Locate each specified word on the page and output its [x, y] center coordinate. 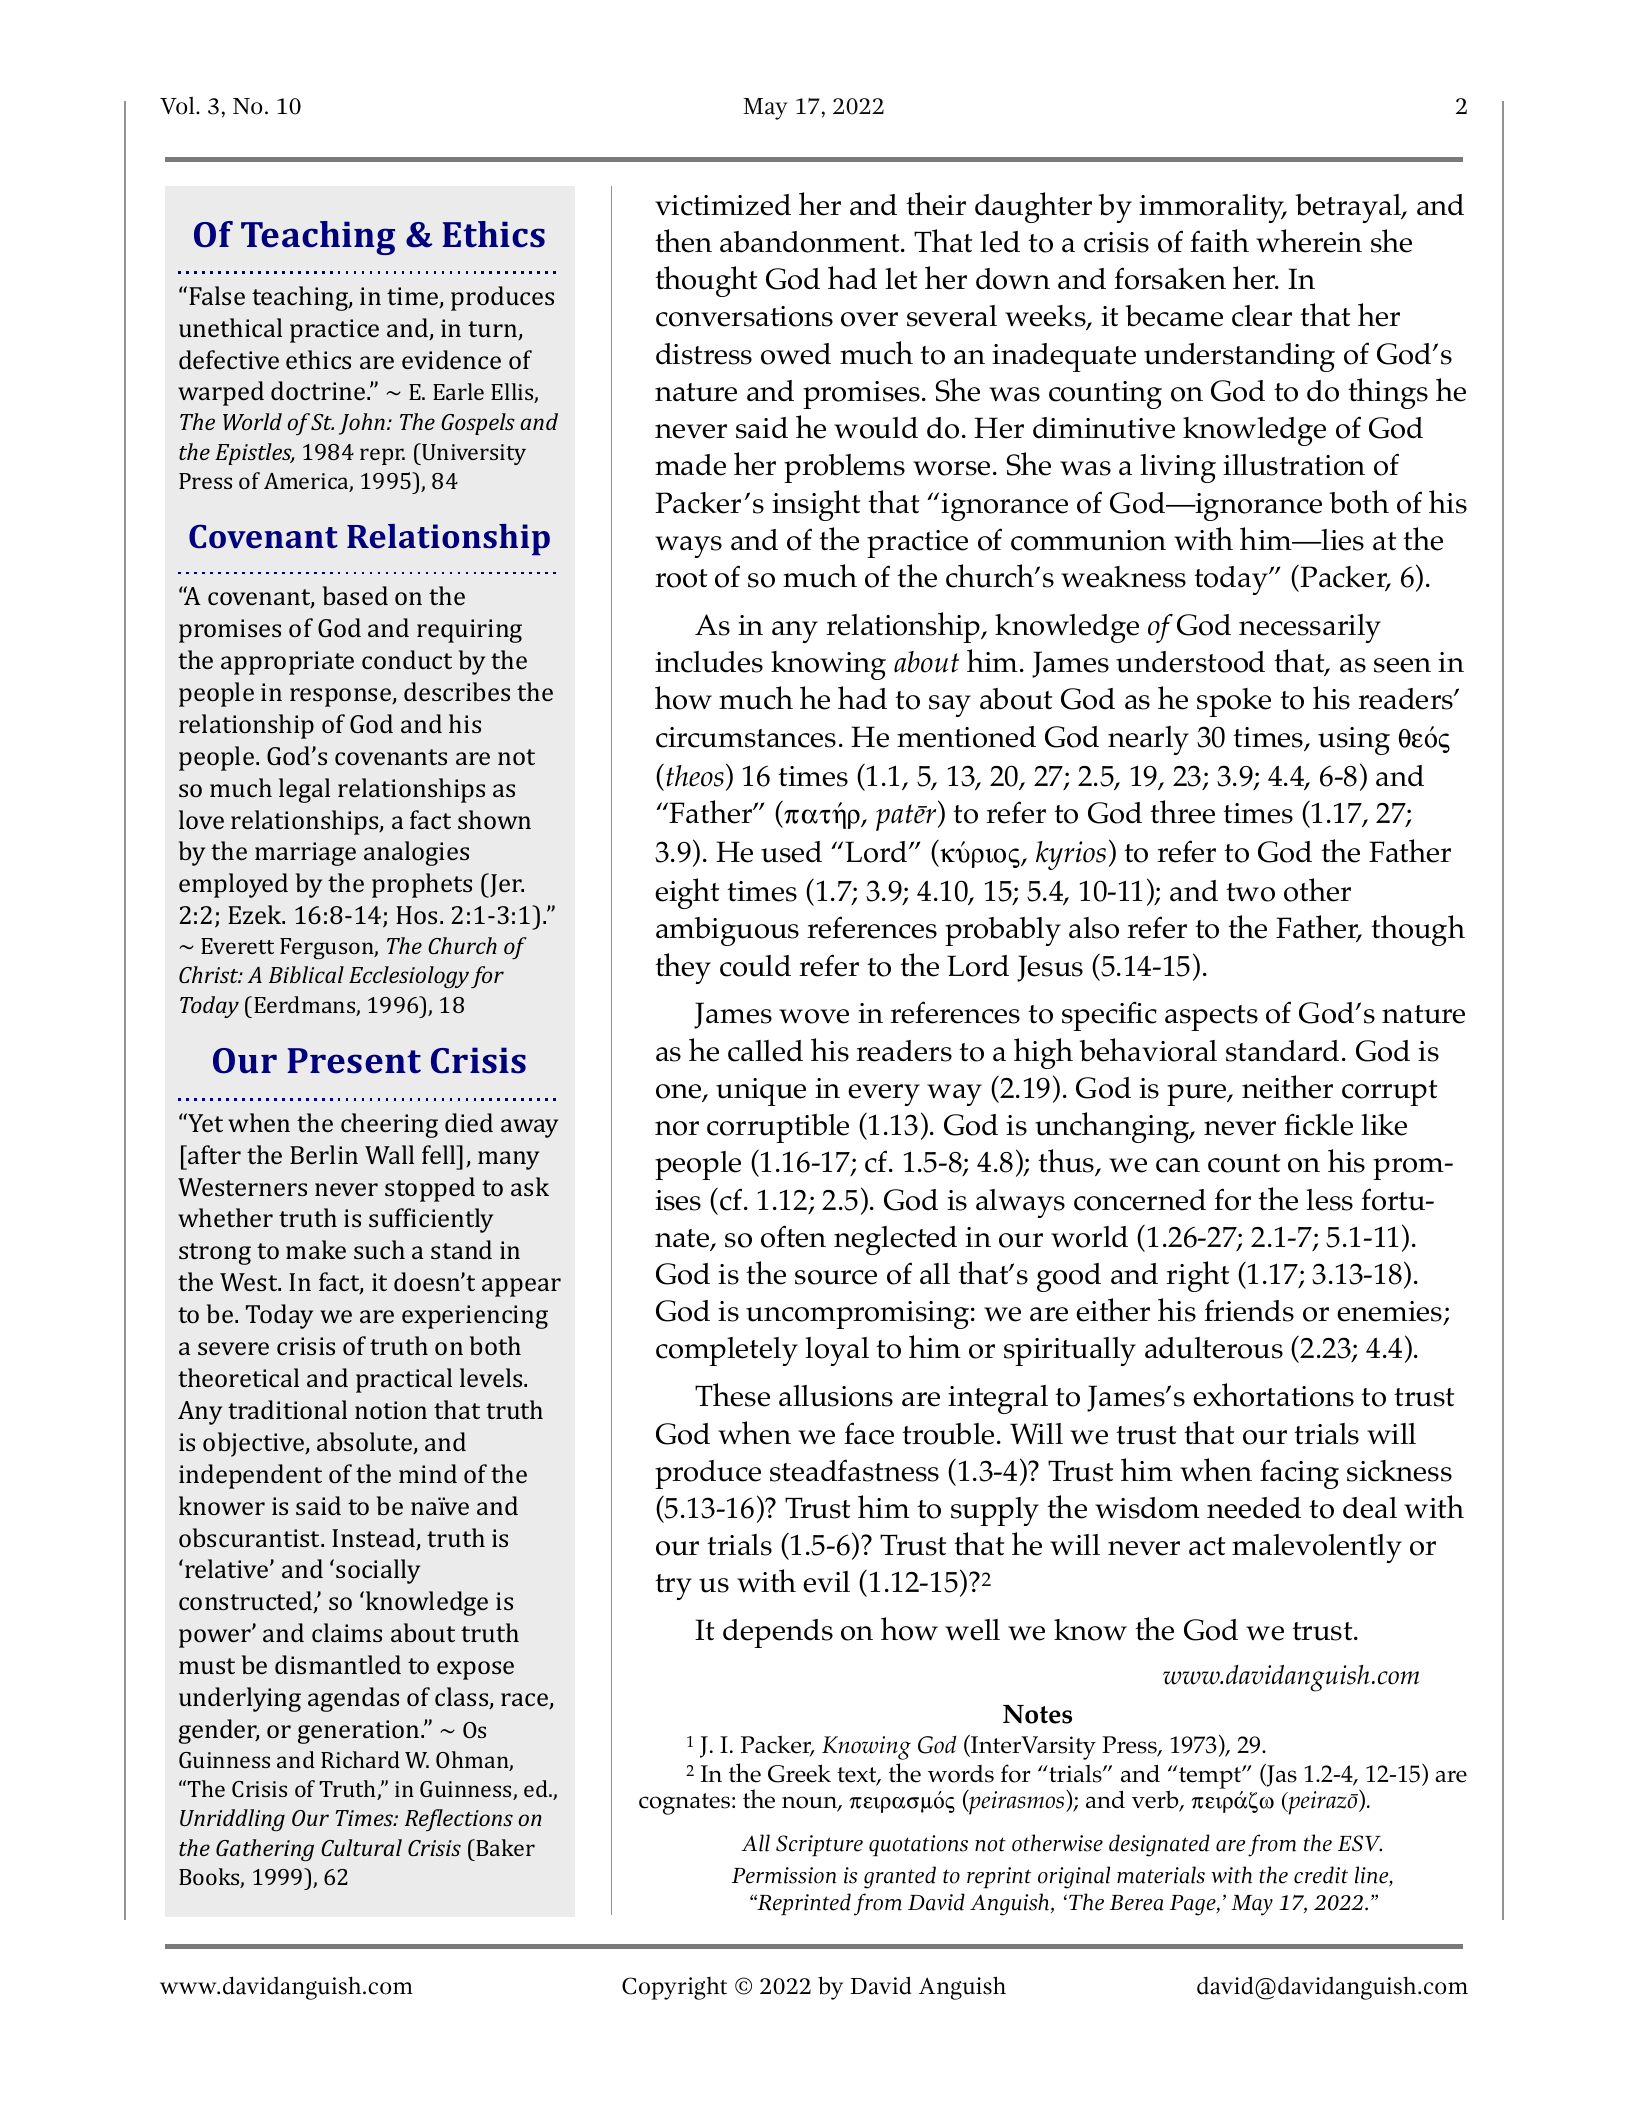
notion [391, 1410]
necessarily [1310, 628]
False [217, 295]
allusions [836, 1396]
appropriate [287, 663]
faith [1219, 240]
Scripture [819, 1846]
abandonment [811, 242]
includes [709, 662]
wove [814, 1016]
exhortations [1273, 1395]
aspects [1211, 1018]
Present [354, 1061]
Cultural [361, 1847]
